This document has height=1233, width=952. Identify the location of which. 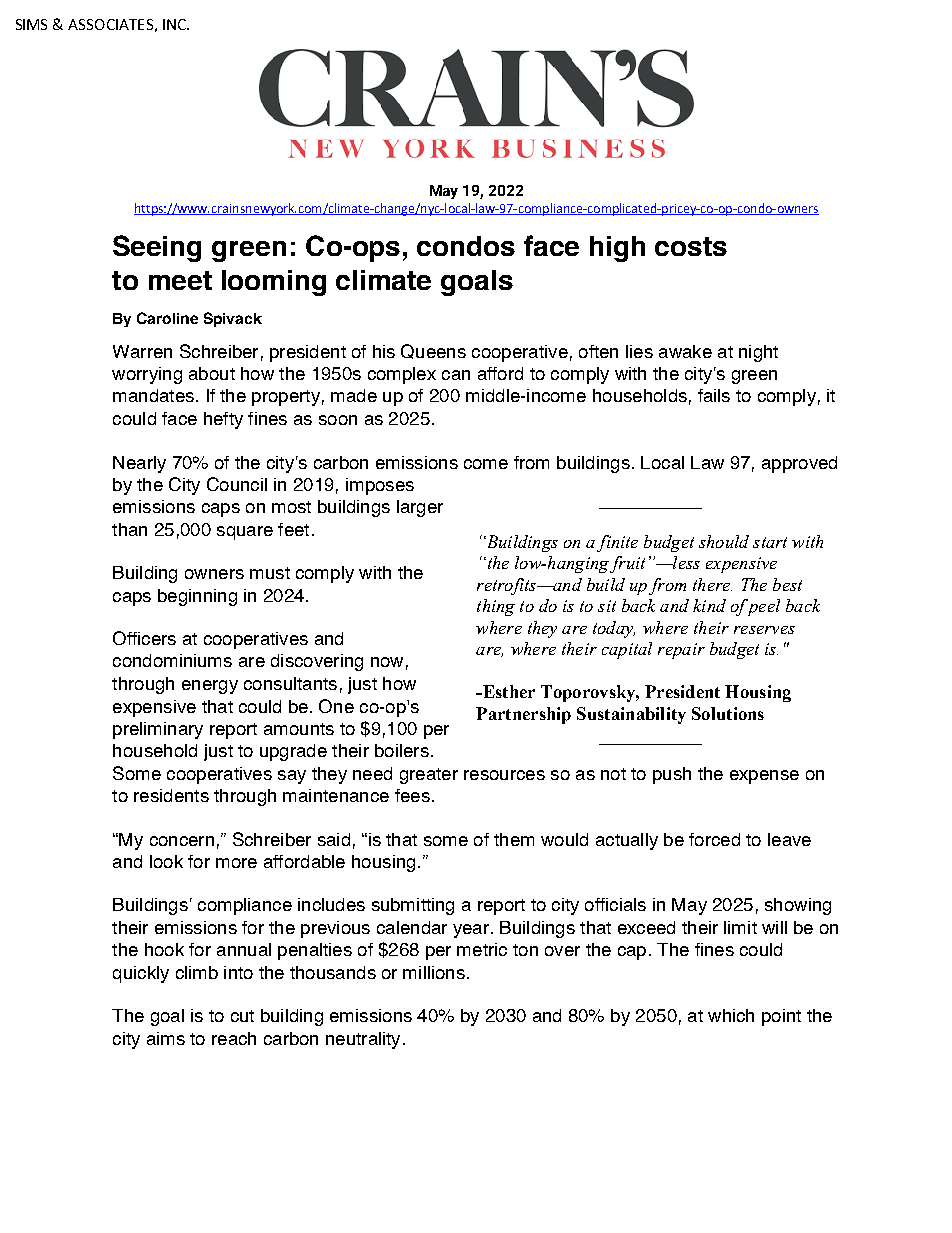
(731, 1015).
